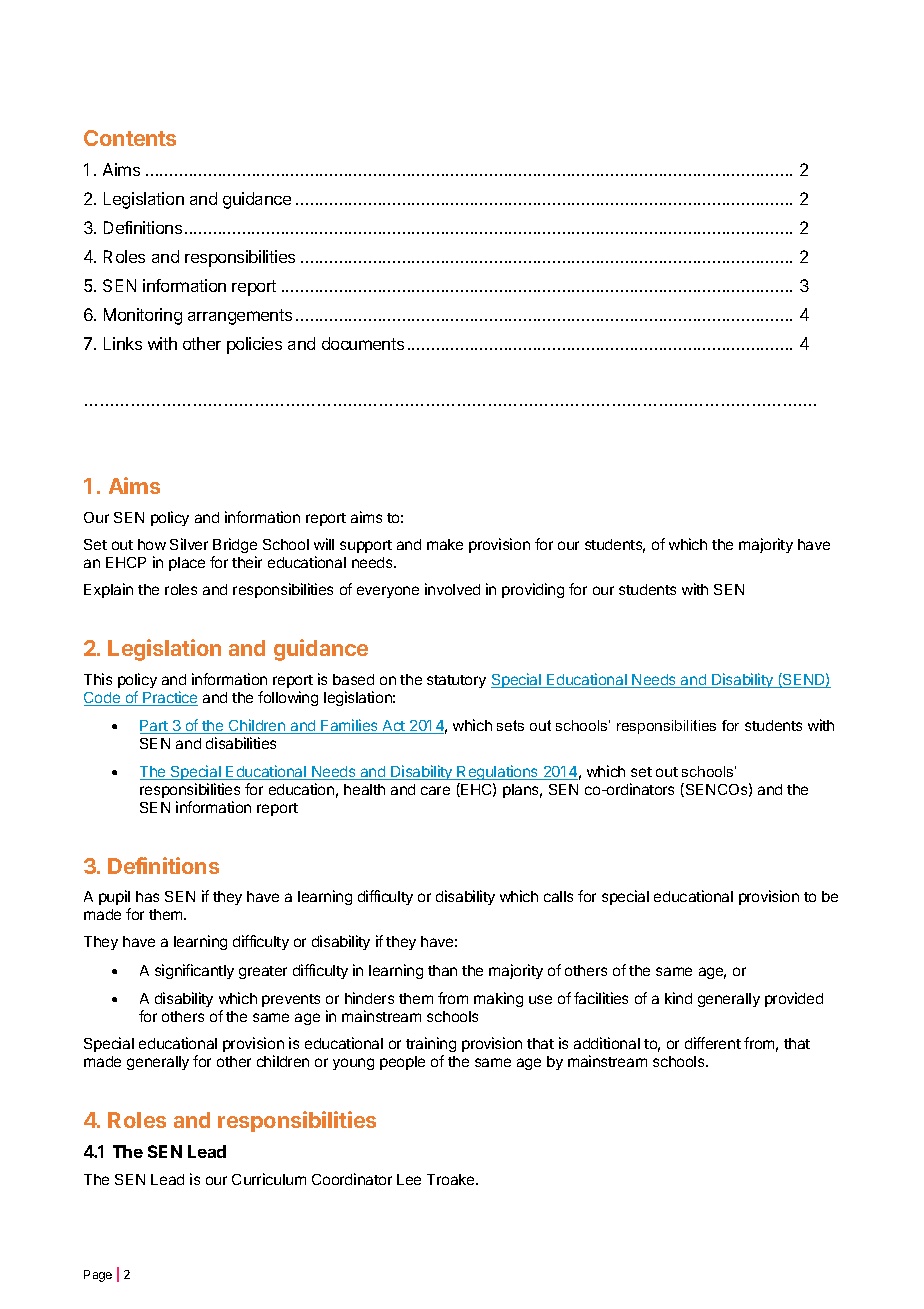 This screenshot has height=1309, width=924. Describe the element at coordinates (678, 998) in the screenshot. I see `kind` at that location.
